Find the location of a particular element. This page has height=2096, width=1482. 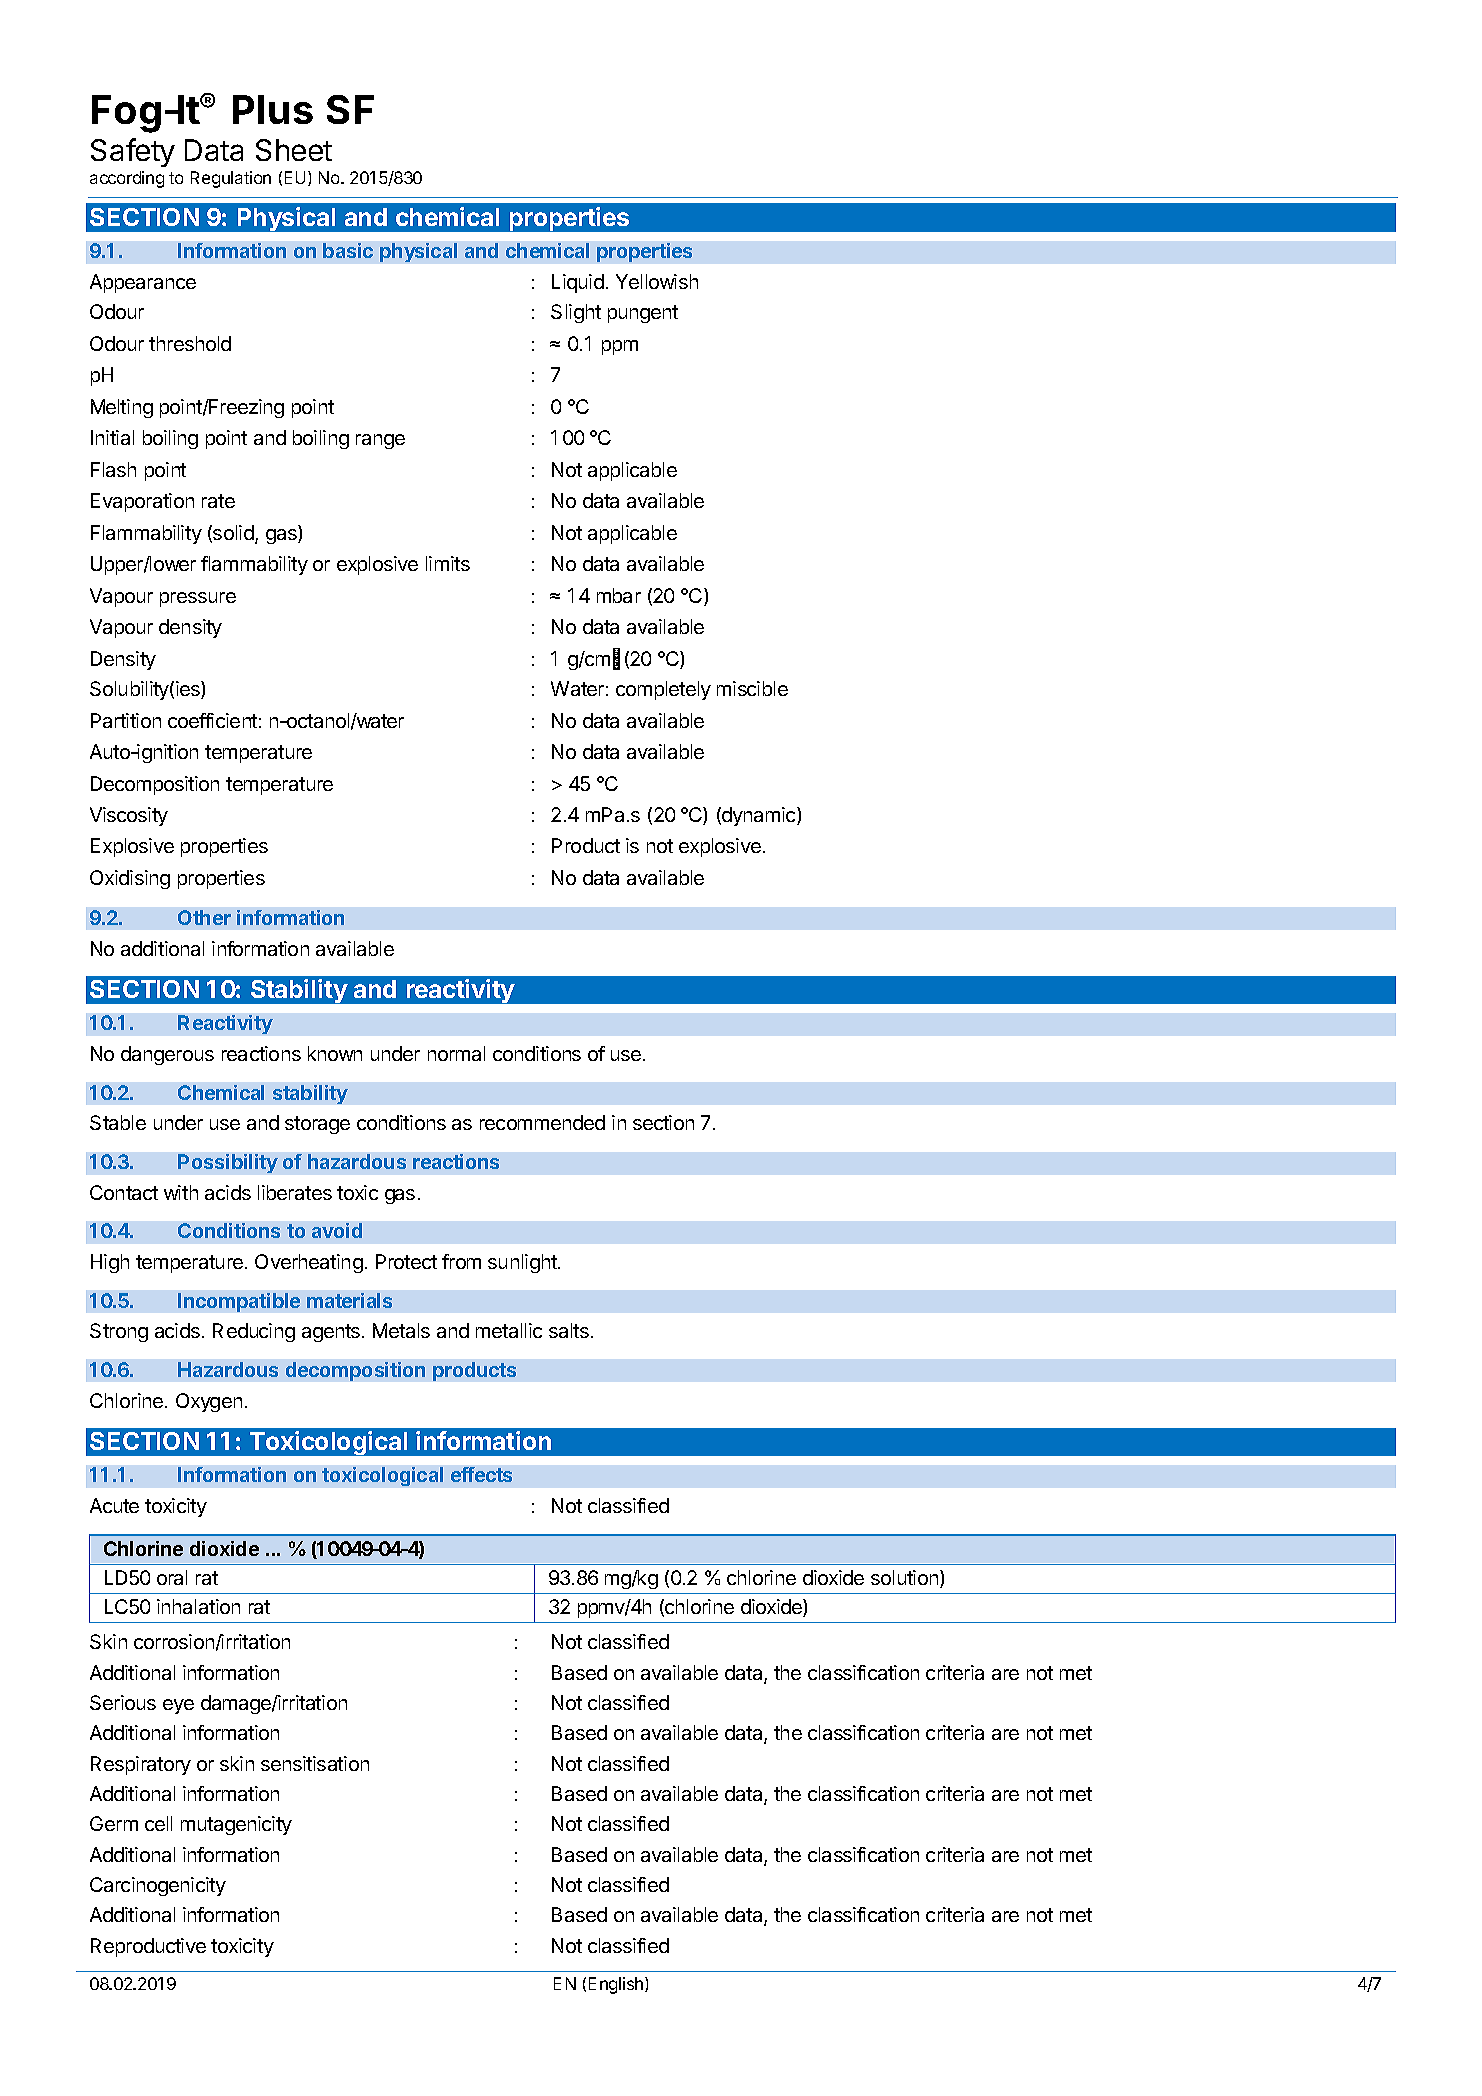

recommended is located at coordinates (542, 1122).
